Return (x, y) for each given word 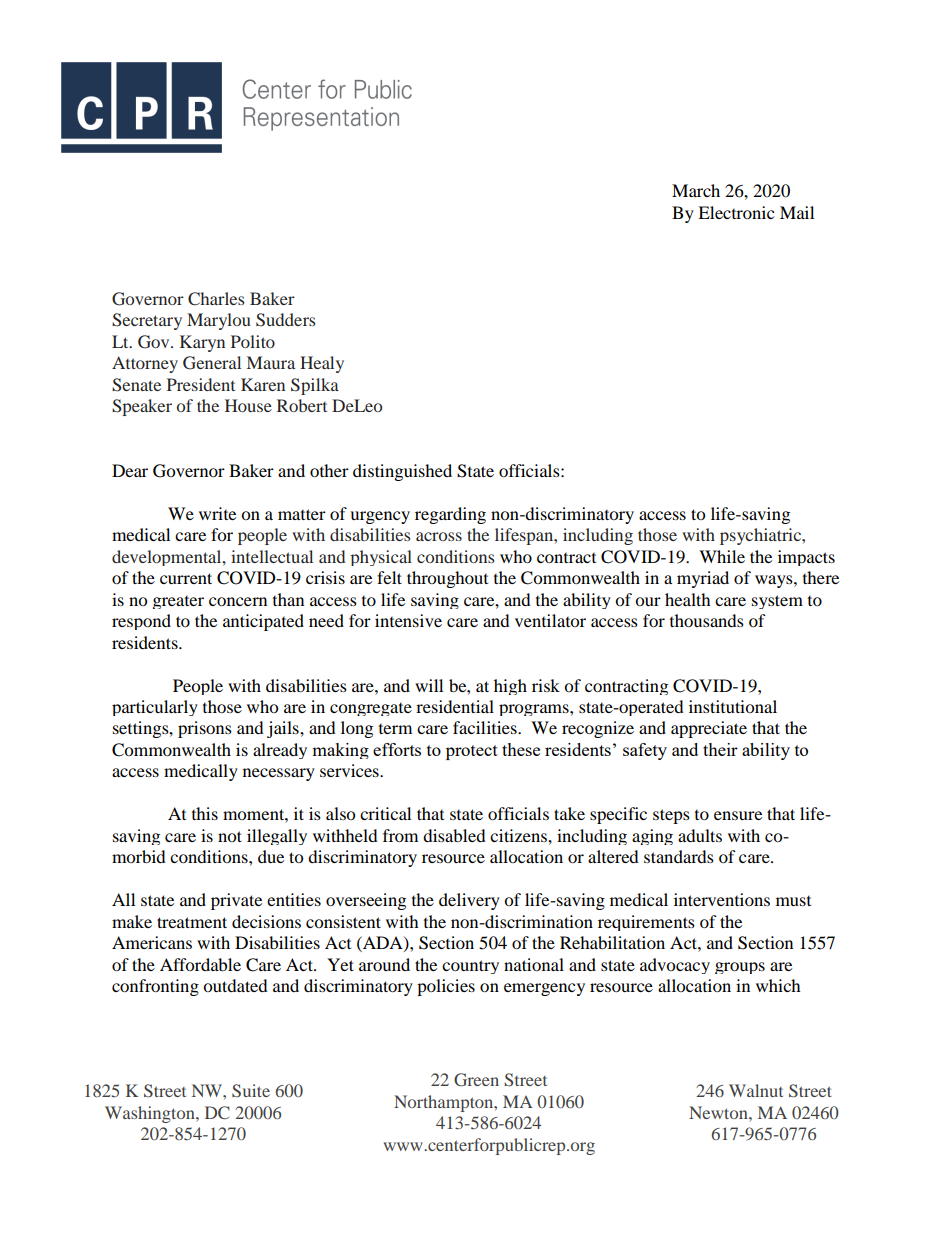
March (696, 190)
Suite (251, 1090)
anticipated (263, 622)
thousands (707, 620)
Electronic (736, 212)
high (510, 687)
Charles (216, 299)
